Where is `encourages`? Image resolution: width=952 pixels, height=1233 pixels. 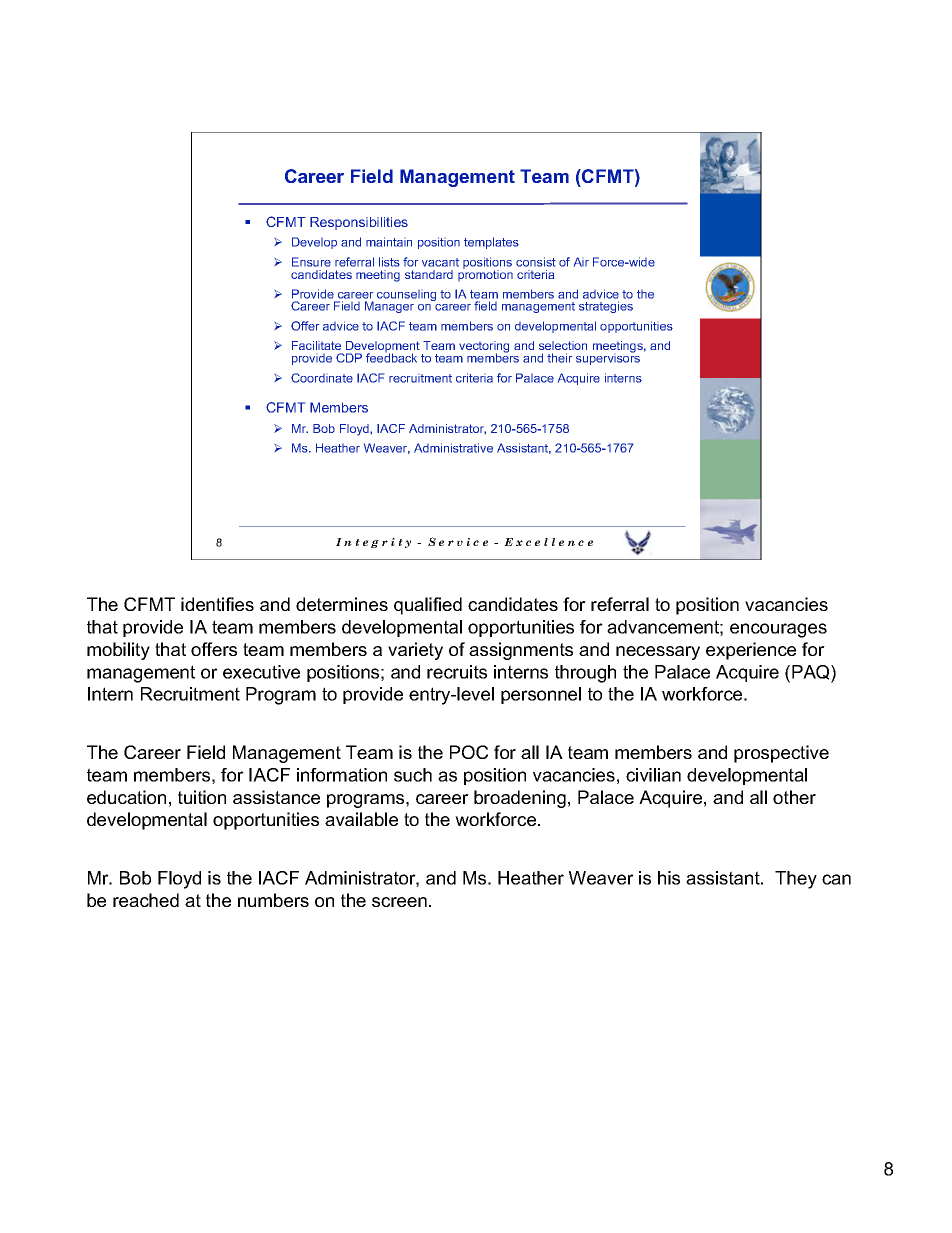 encourages is located at coordinates (778, 630).
